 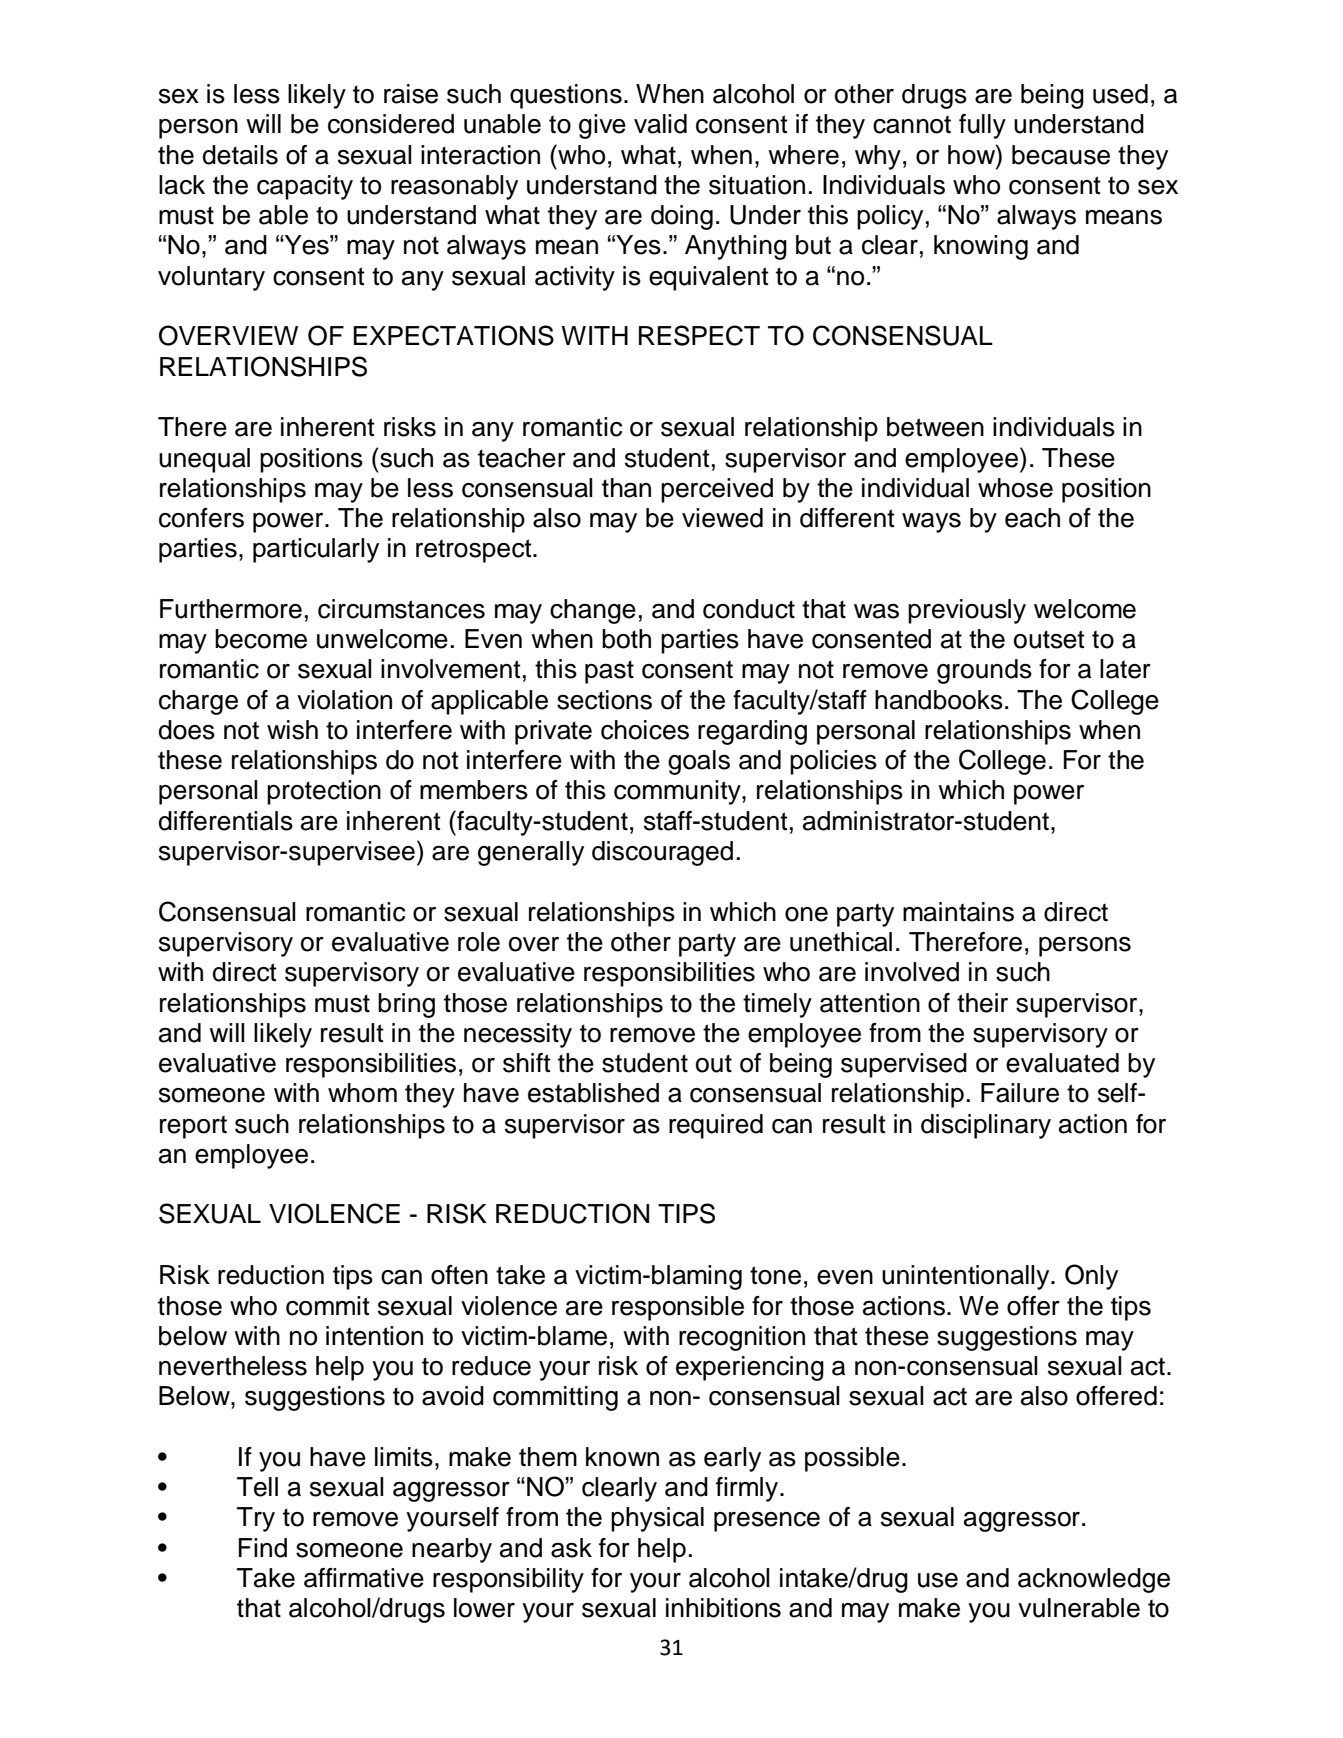 What do you see at coordinates (982, 126) in the screenshot?
I see `fully` at bounding box center [982, 126].
